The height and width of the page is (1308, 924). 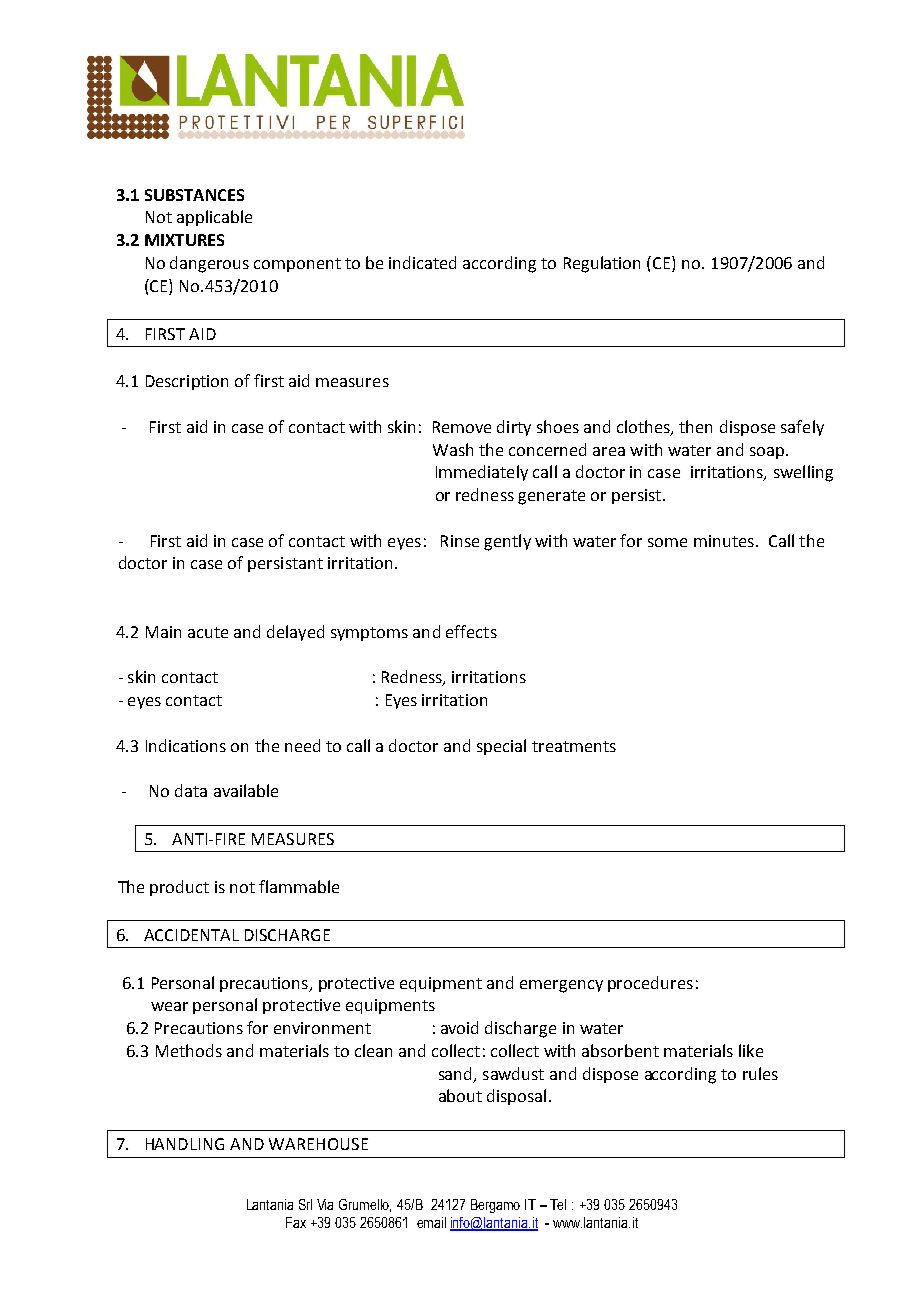 I want to click on Regulation, so click(x=602, y=264).
